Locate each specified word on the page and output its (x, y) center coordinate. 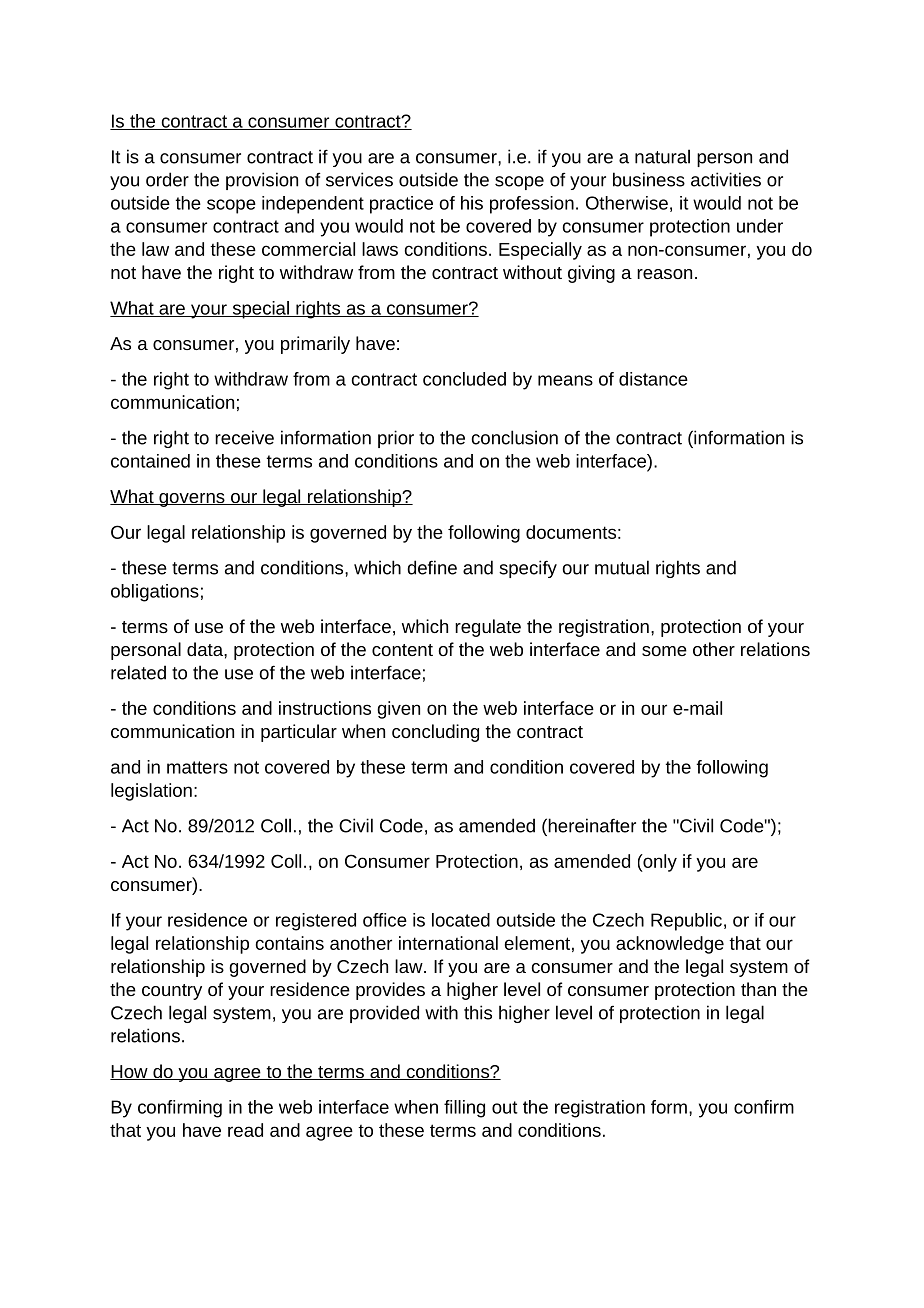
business (649, 179)
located (461, 920)
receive (244, 437)
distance (653, 379)
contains (290, 943)
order (167, 179)
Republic (686, 922)
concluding (435, 733)
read (245, 1130)
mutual (622, 567)
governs (192, 500)
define (432, 567)
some (664, 651)
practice (401, 205)
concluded (464, 379)
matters (197, 767)
